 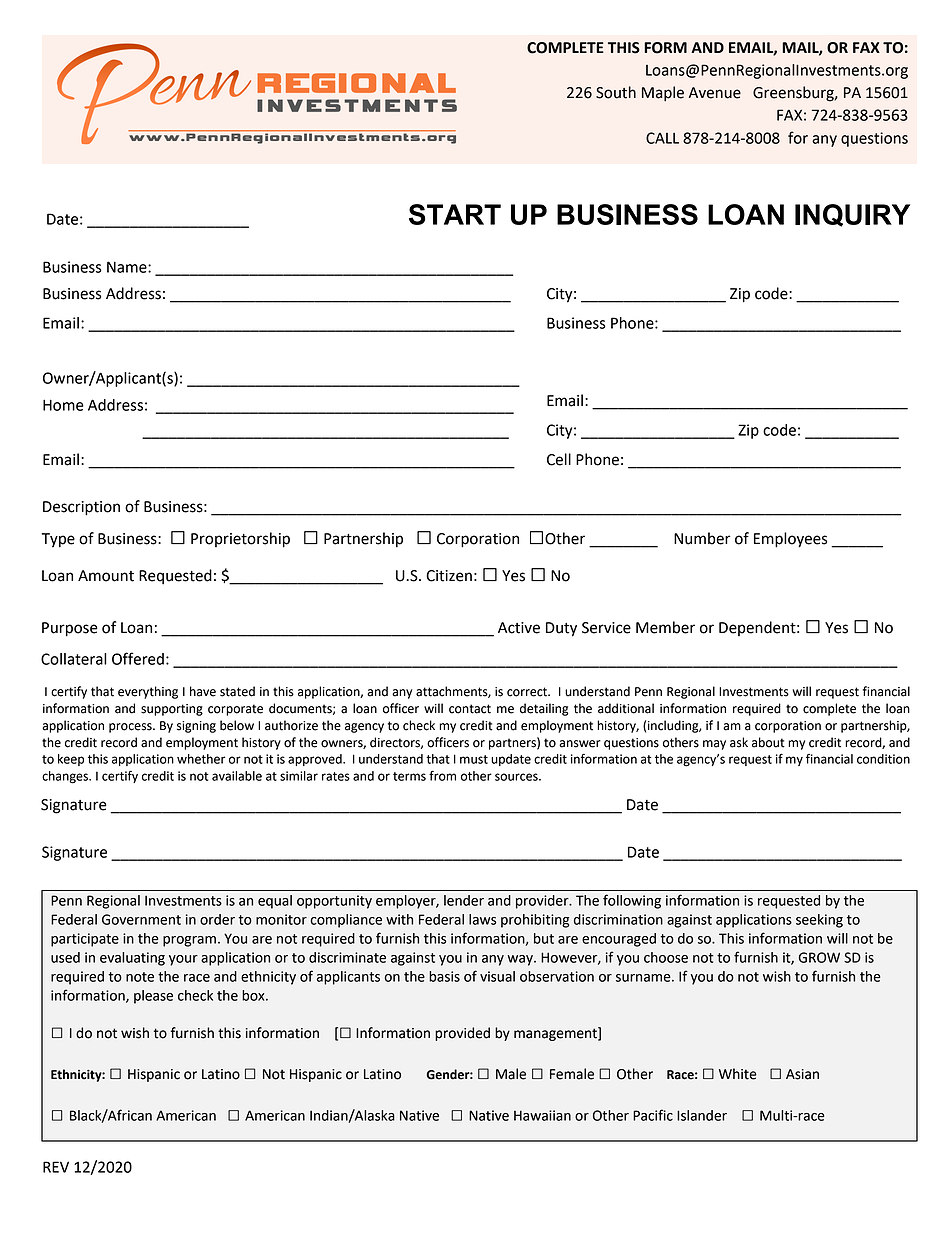 I want to click on REV, so click(x=56, y=1167).
